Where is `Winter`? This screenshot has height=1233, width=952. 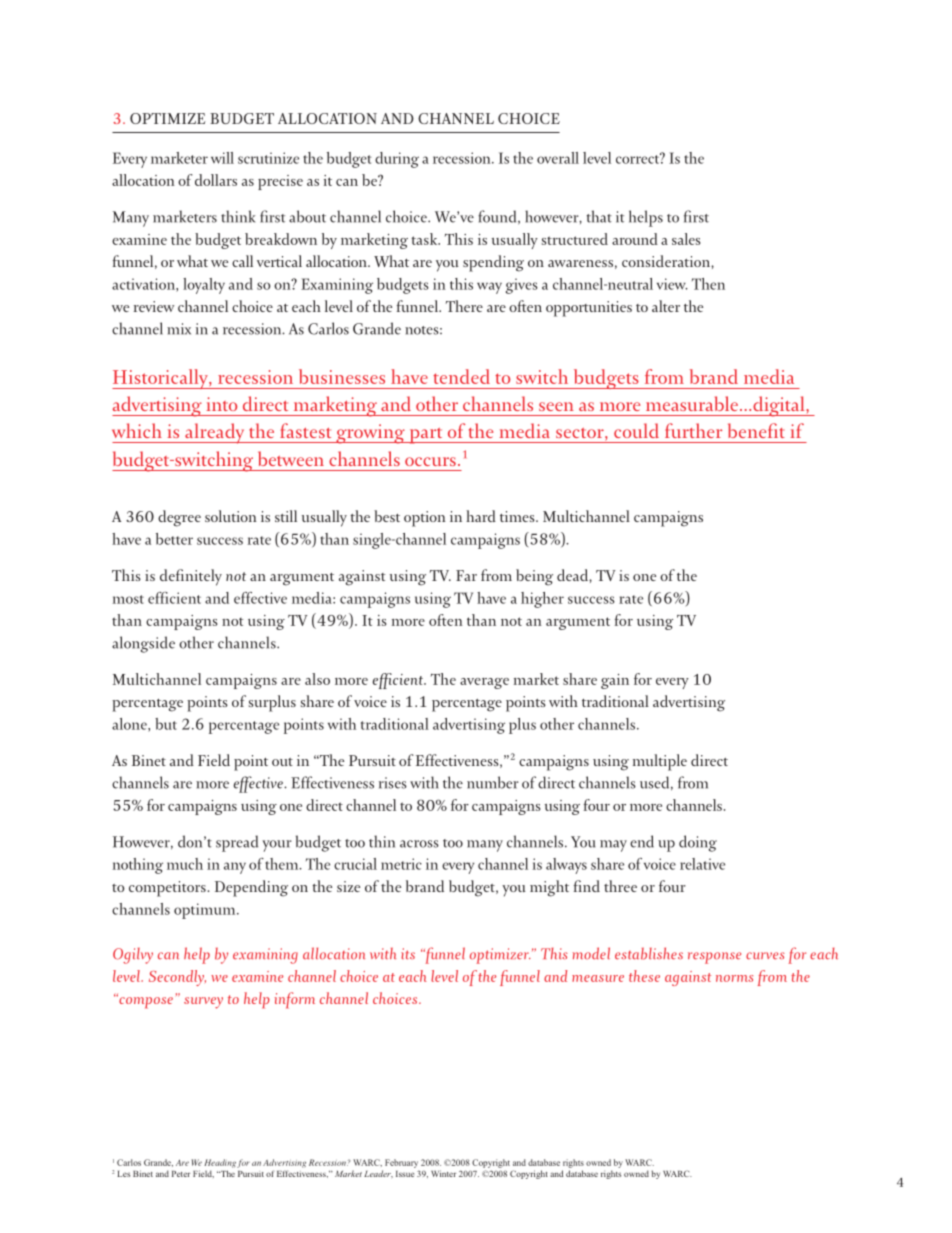 Winter is located at coordinates (443, 1173).
